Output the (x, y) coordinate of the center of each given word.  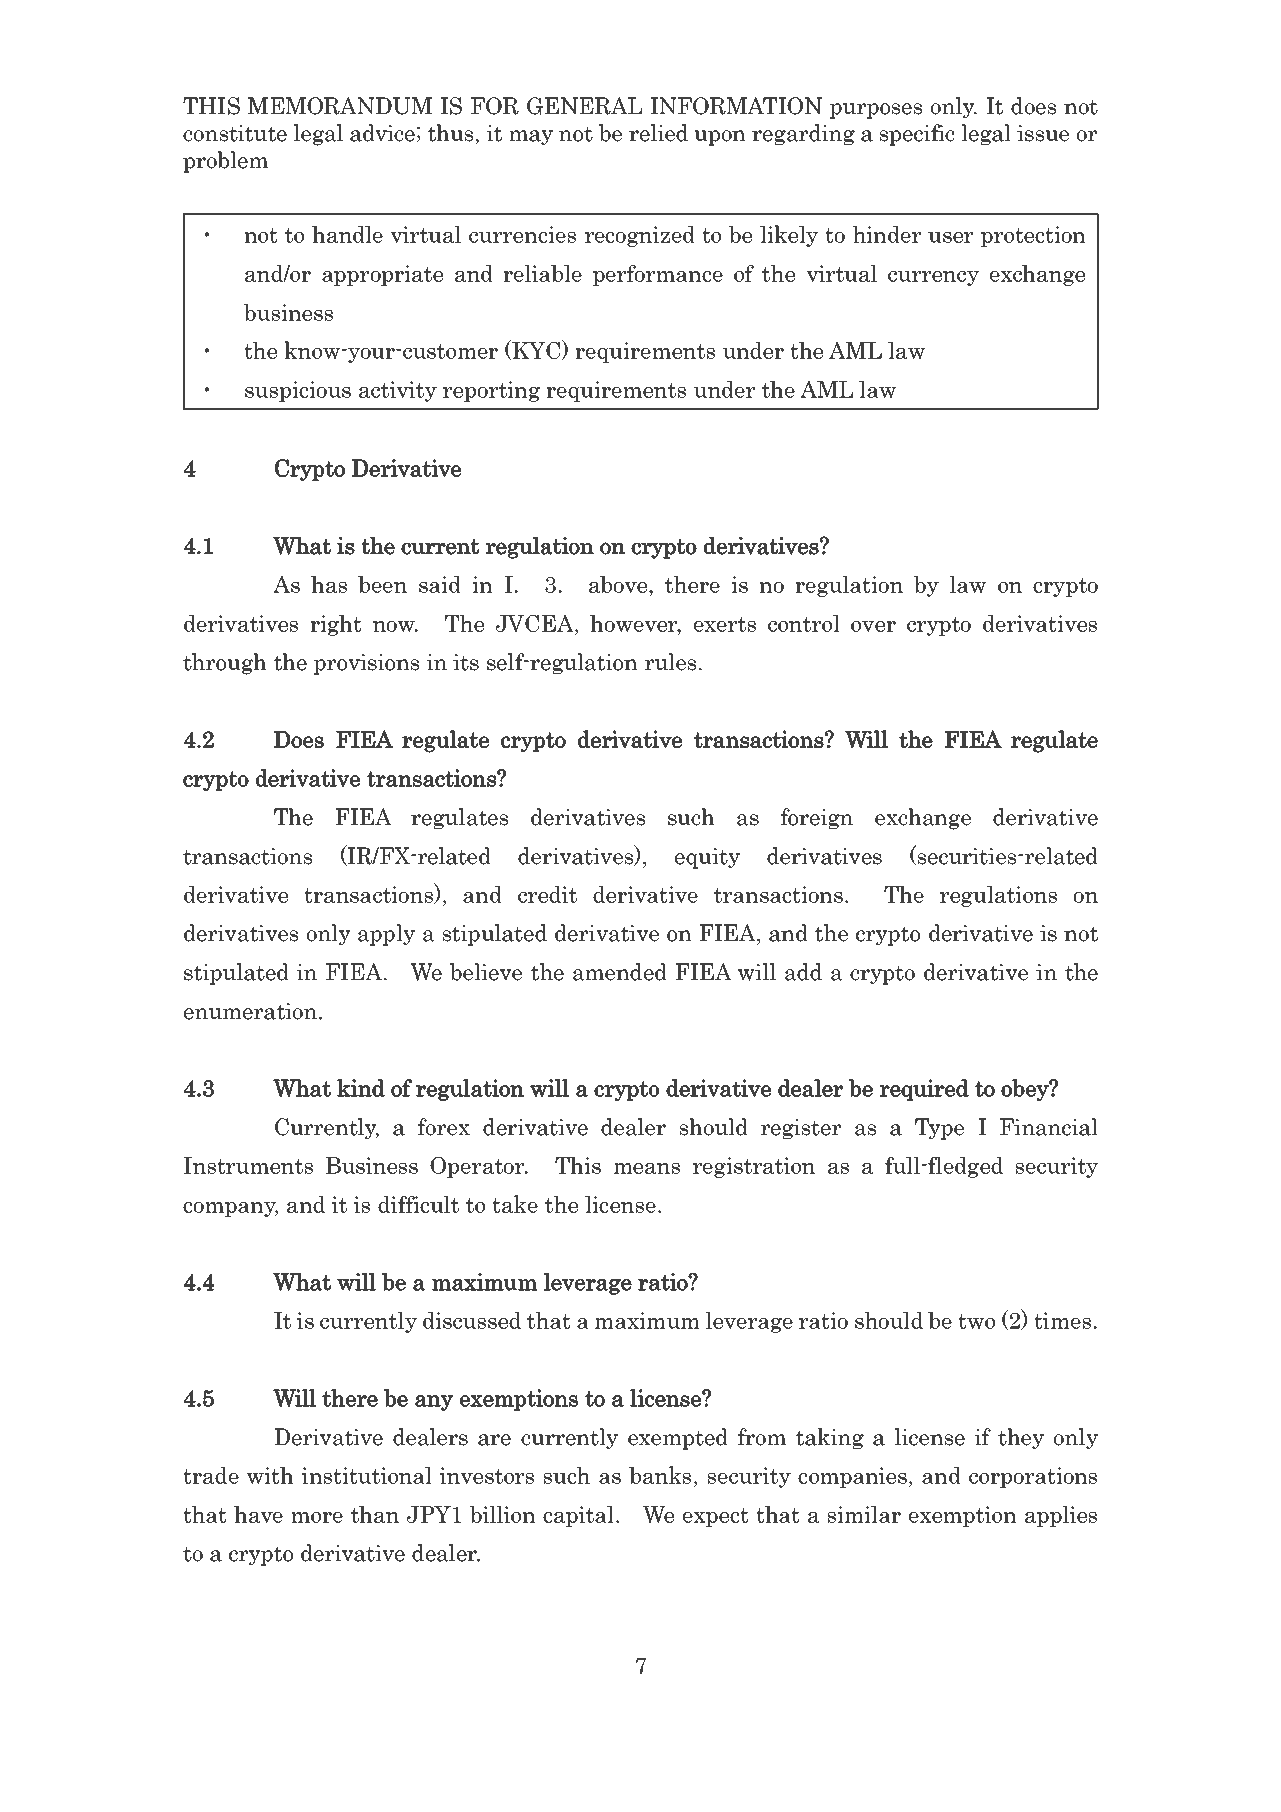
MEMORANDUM (340, 106)
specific (917, 135)
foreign (817, 819)
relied (658, 133)
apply (386, 935)
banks (660, 1475)
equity (707, 858)
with (270, 1475)
